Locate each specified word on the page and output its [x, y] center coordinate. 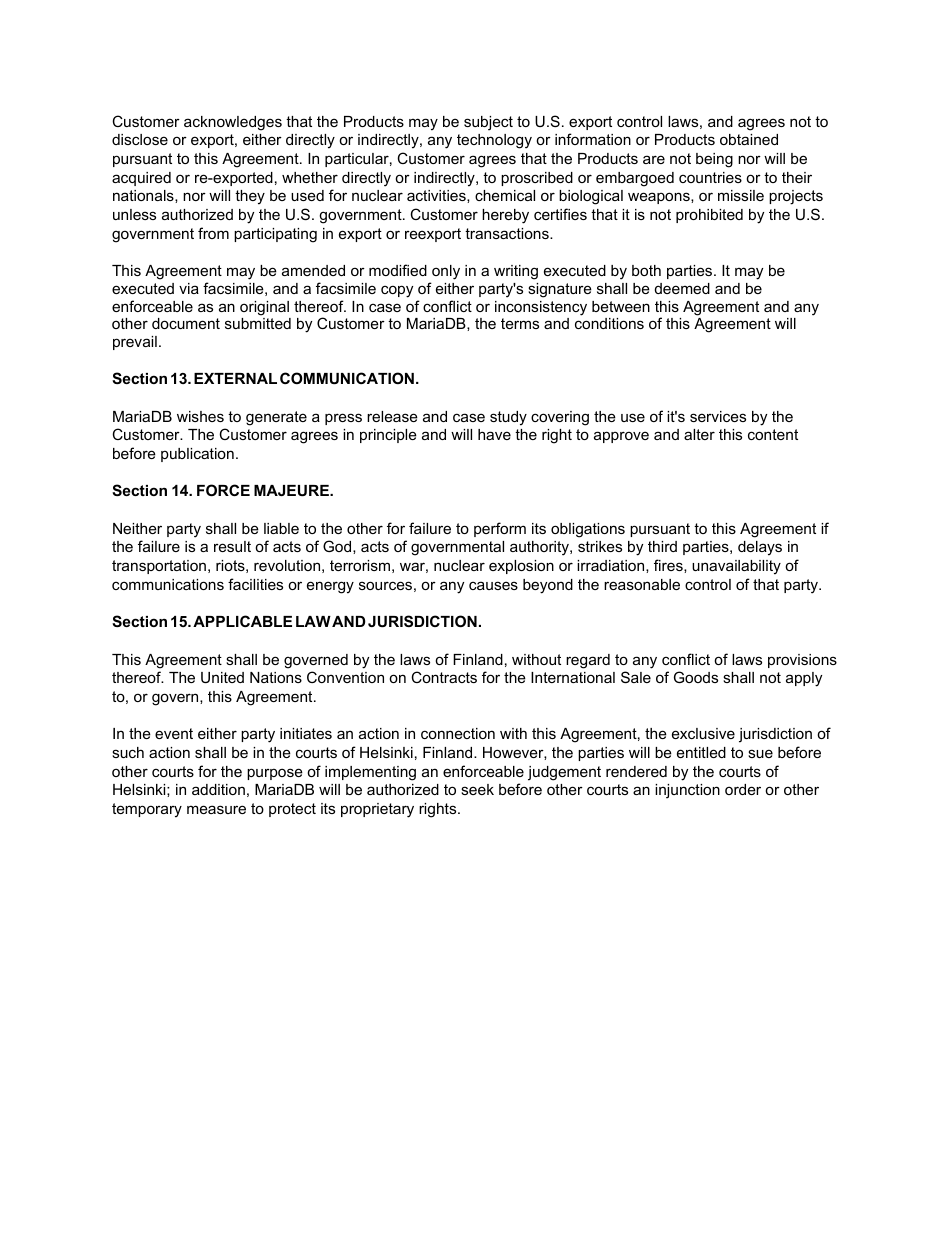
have [494, 434]
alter [699, 434]
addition [218, 789]
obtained [749, 139]
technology [494, 141]
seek [477, 789]
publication [197, 455]
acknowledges [233, 123]
